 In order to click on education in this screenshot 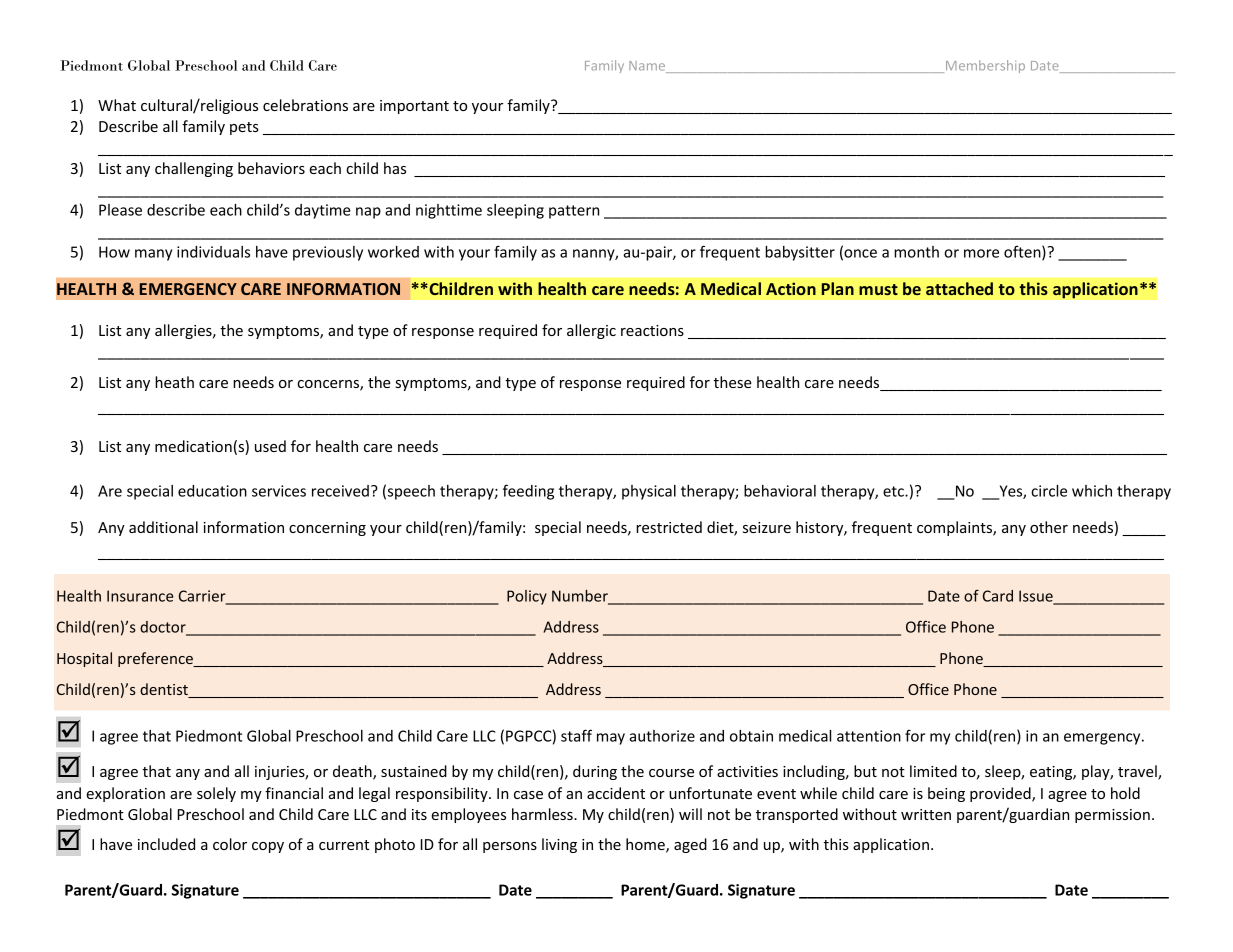, I will do `click(212, 491)`.
